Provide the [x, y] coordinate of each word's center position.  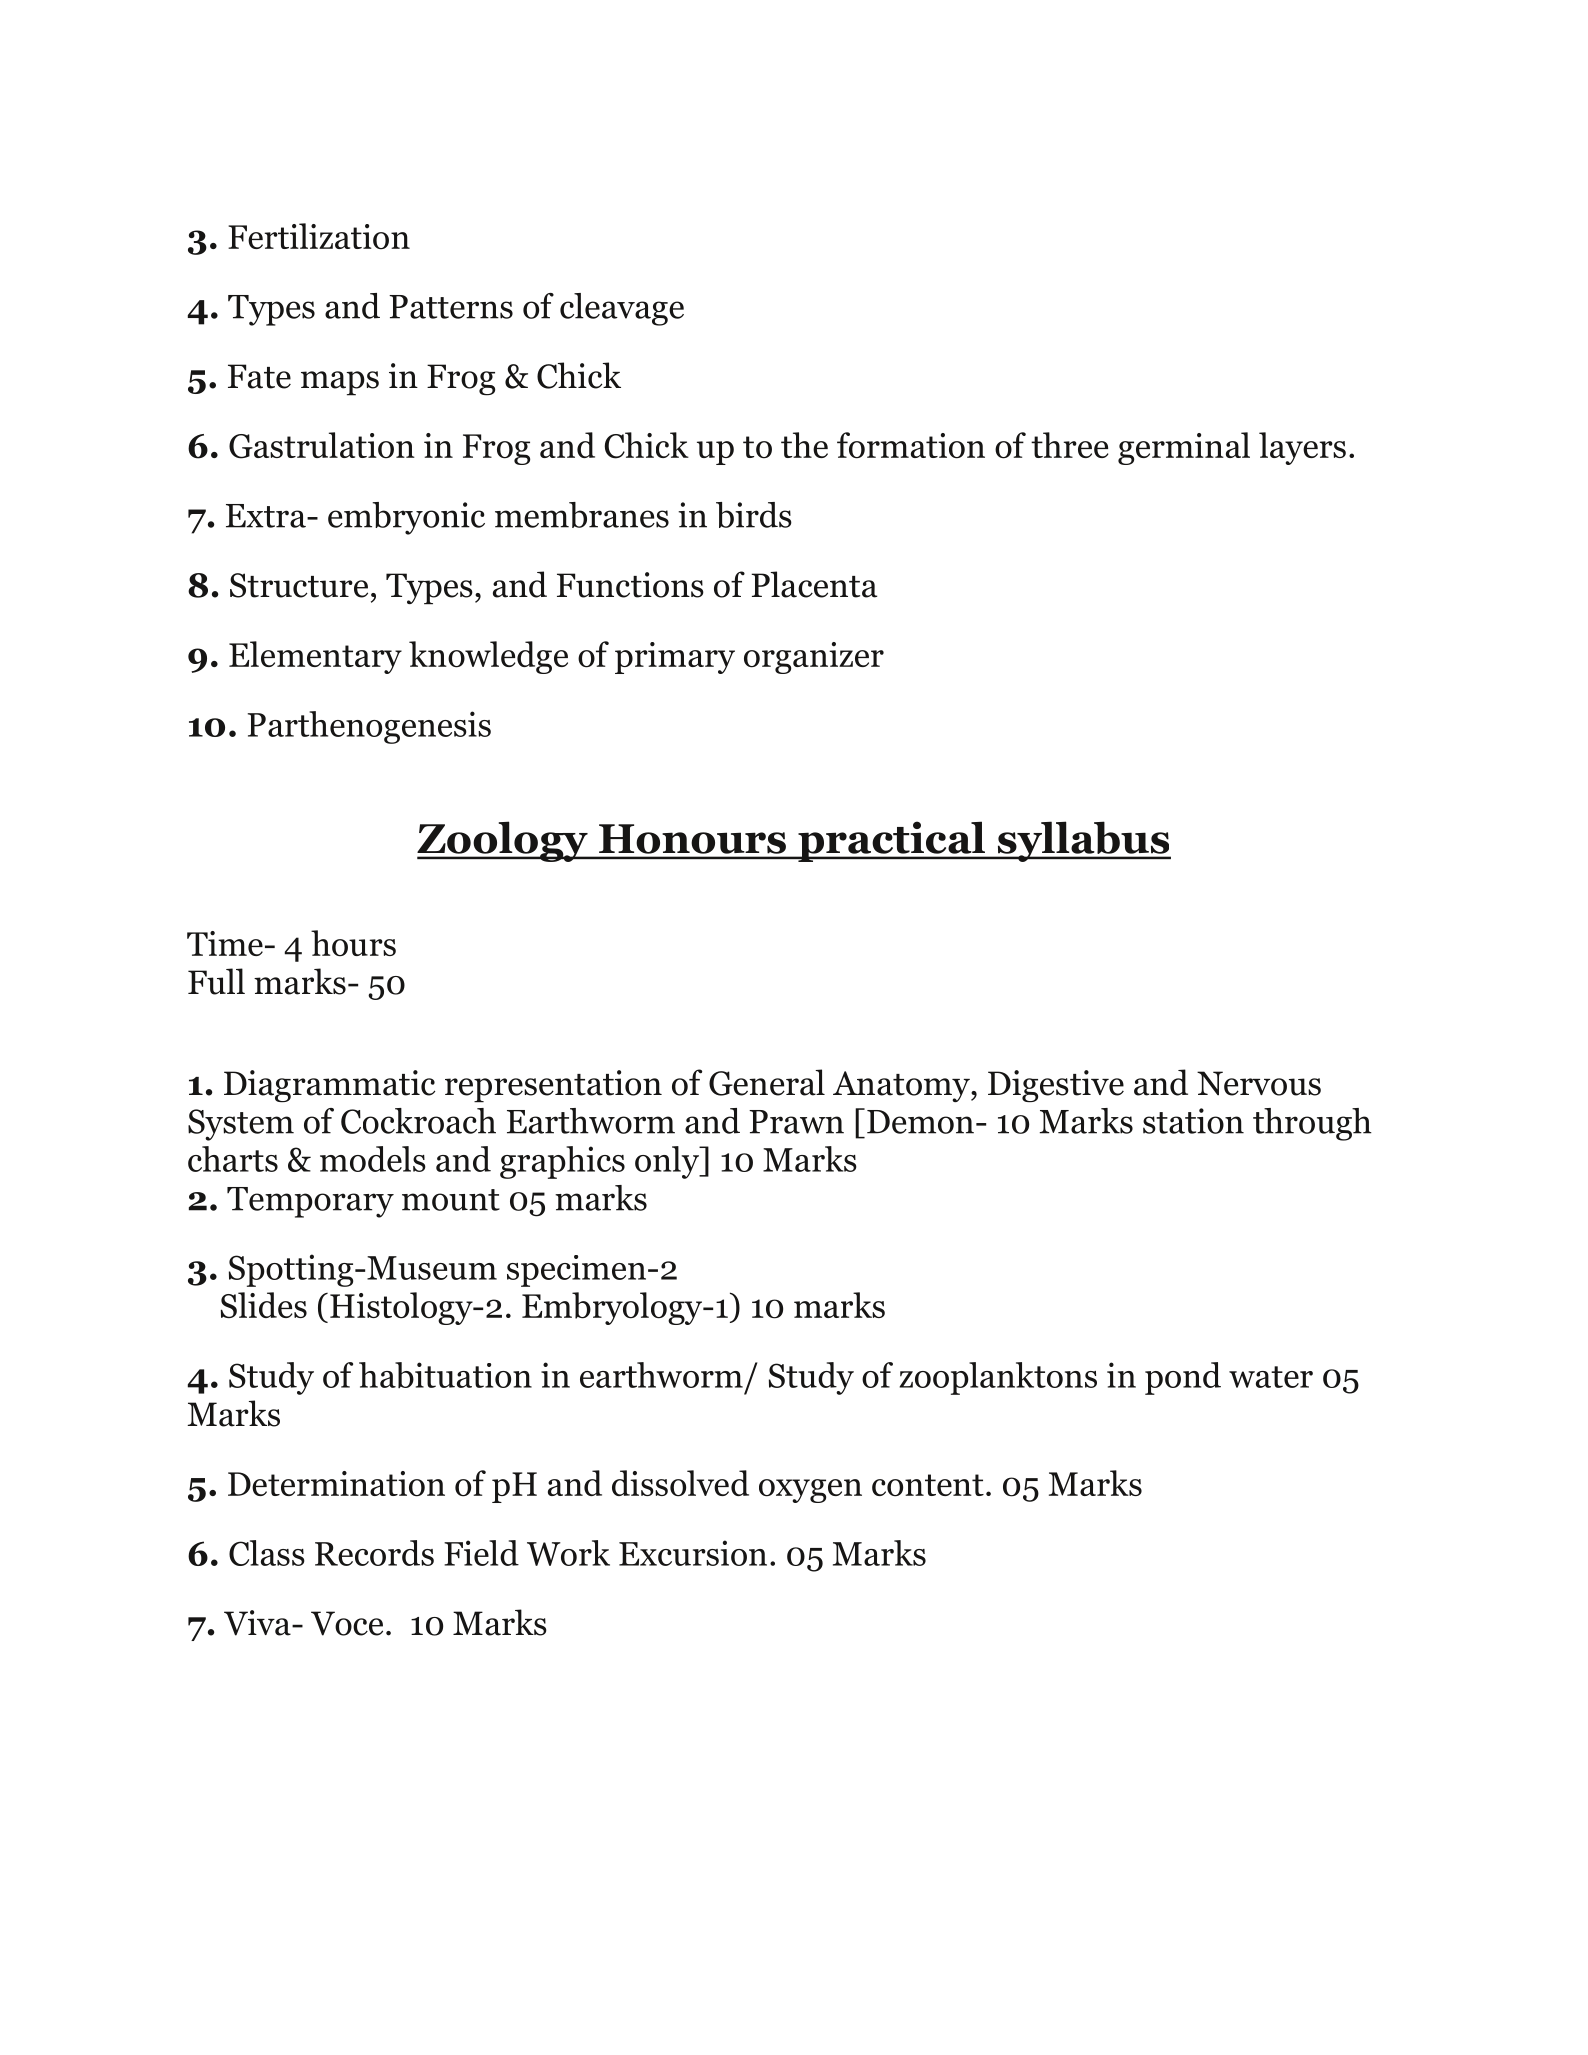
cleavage [622, 309]
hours [353, 943]
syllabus [1083, 841]
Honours [692, 839]
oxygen [810, 1491]
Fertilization [319, 236]
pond [1183, 1378]
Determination [336, 1484]
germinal [1184, 448]
